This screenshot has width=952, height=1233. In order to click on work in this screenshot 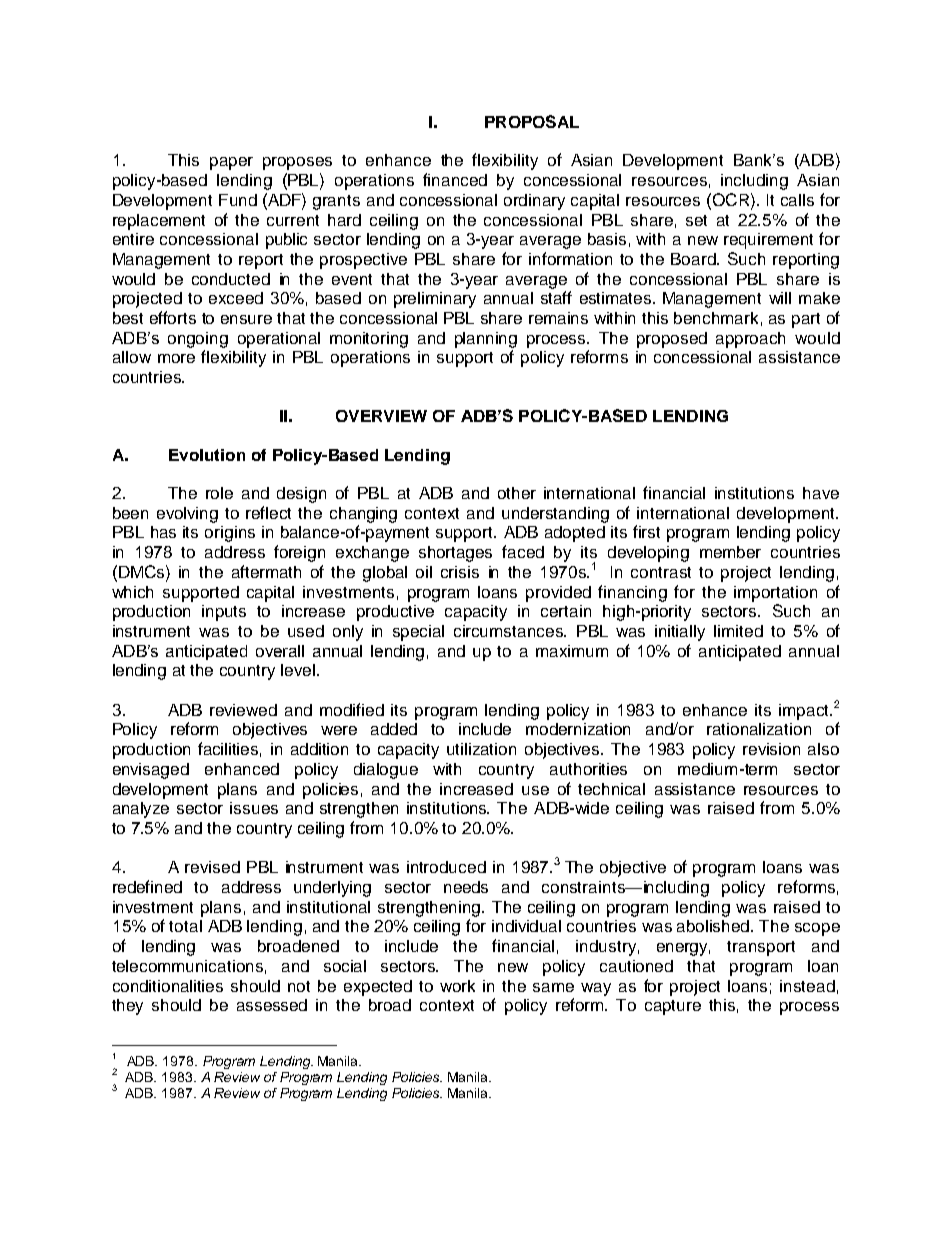, I will do `click(457, 986)`.
